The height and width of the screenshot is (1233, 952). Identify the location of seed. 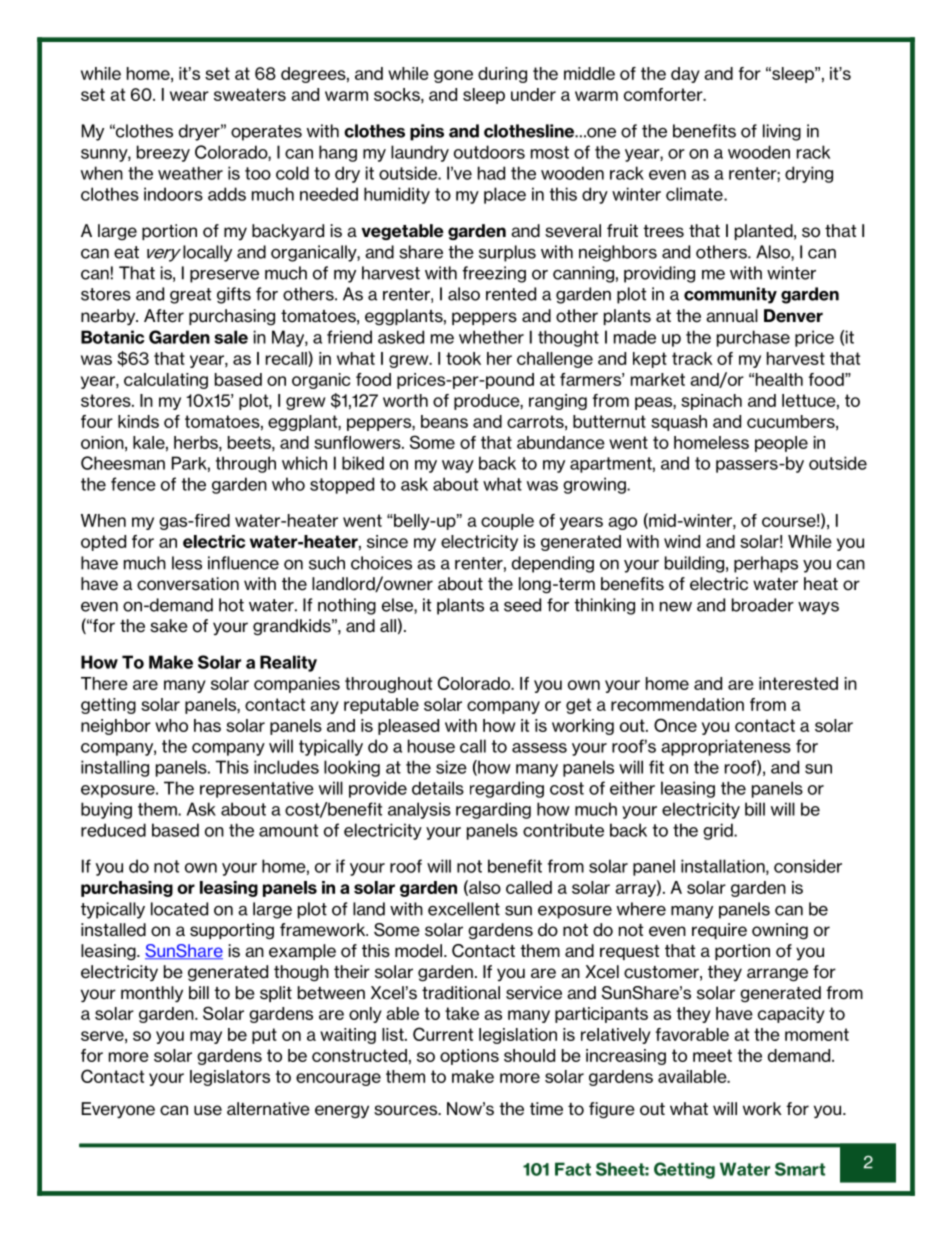
(522, 605).
